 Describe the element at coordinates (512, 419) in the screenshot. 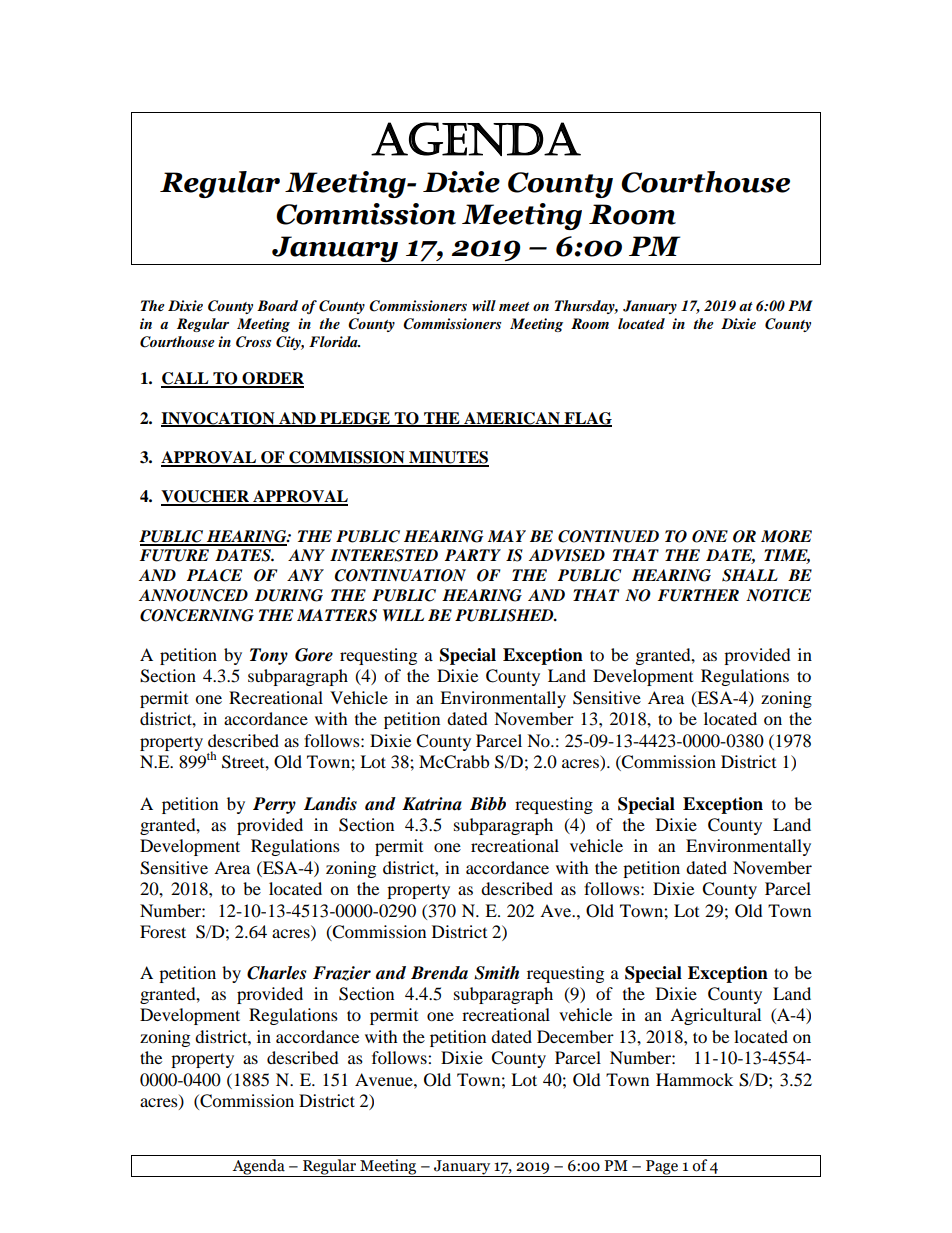

I see `AMERICAN` at that location.
